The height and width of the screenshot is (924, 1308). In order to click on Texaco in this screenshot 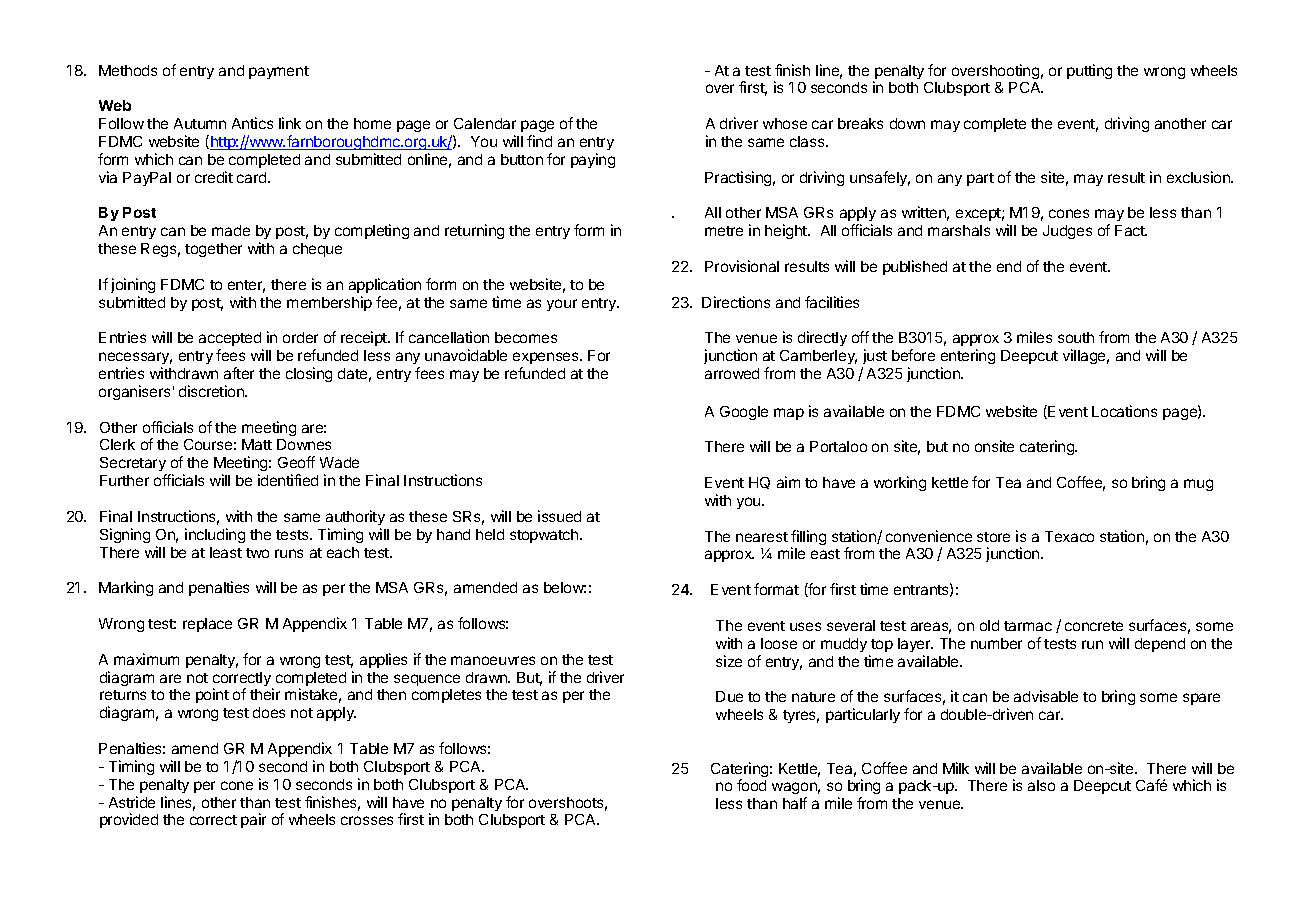, I will do `click(1069, 536)`.
